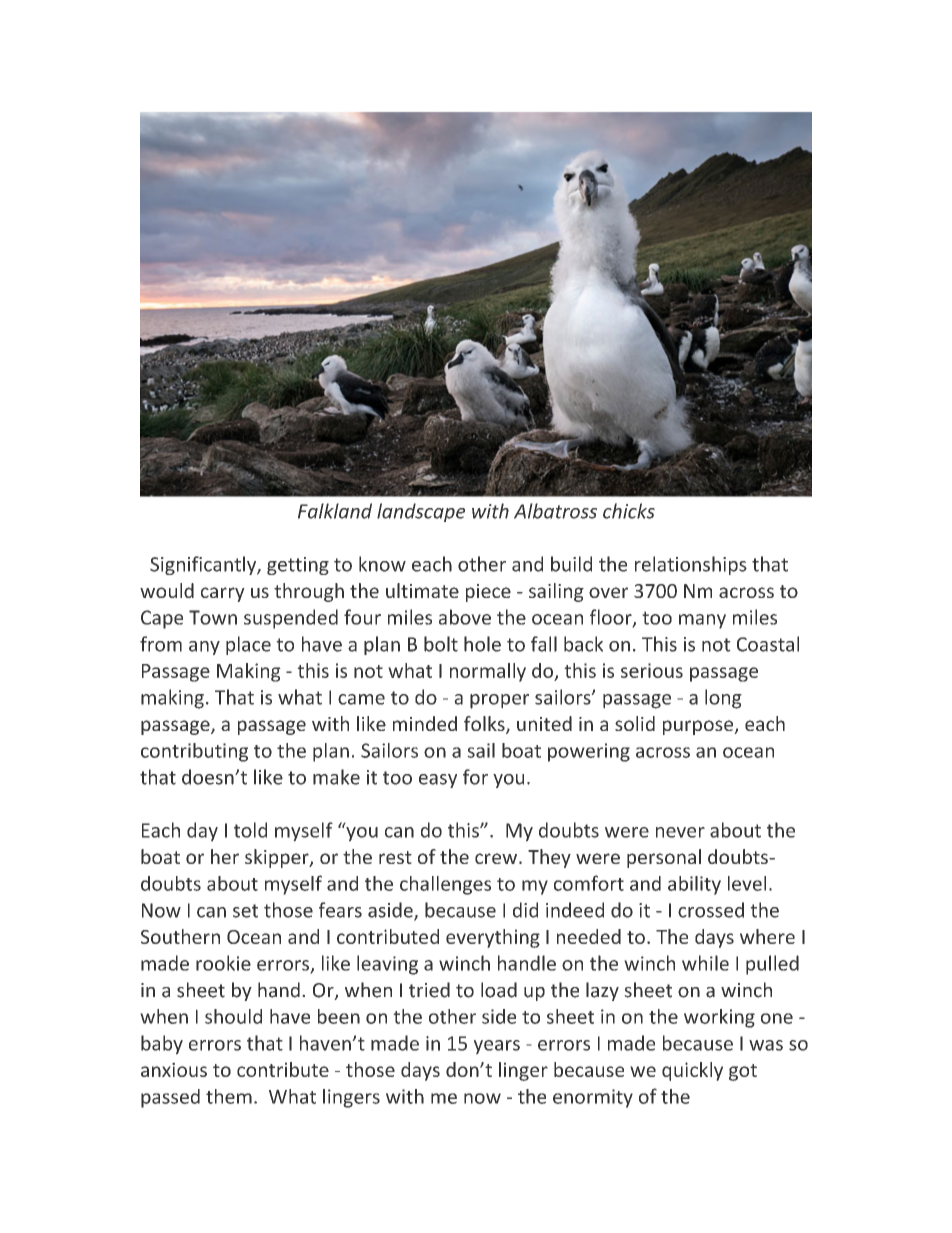 The width and height of the page is (952, 1233). I want to click on while, so click(705, 963).
